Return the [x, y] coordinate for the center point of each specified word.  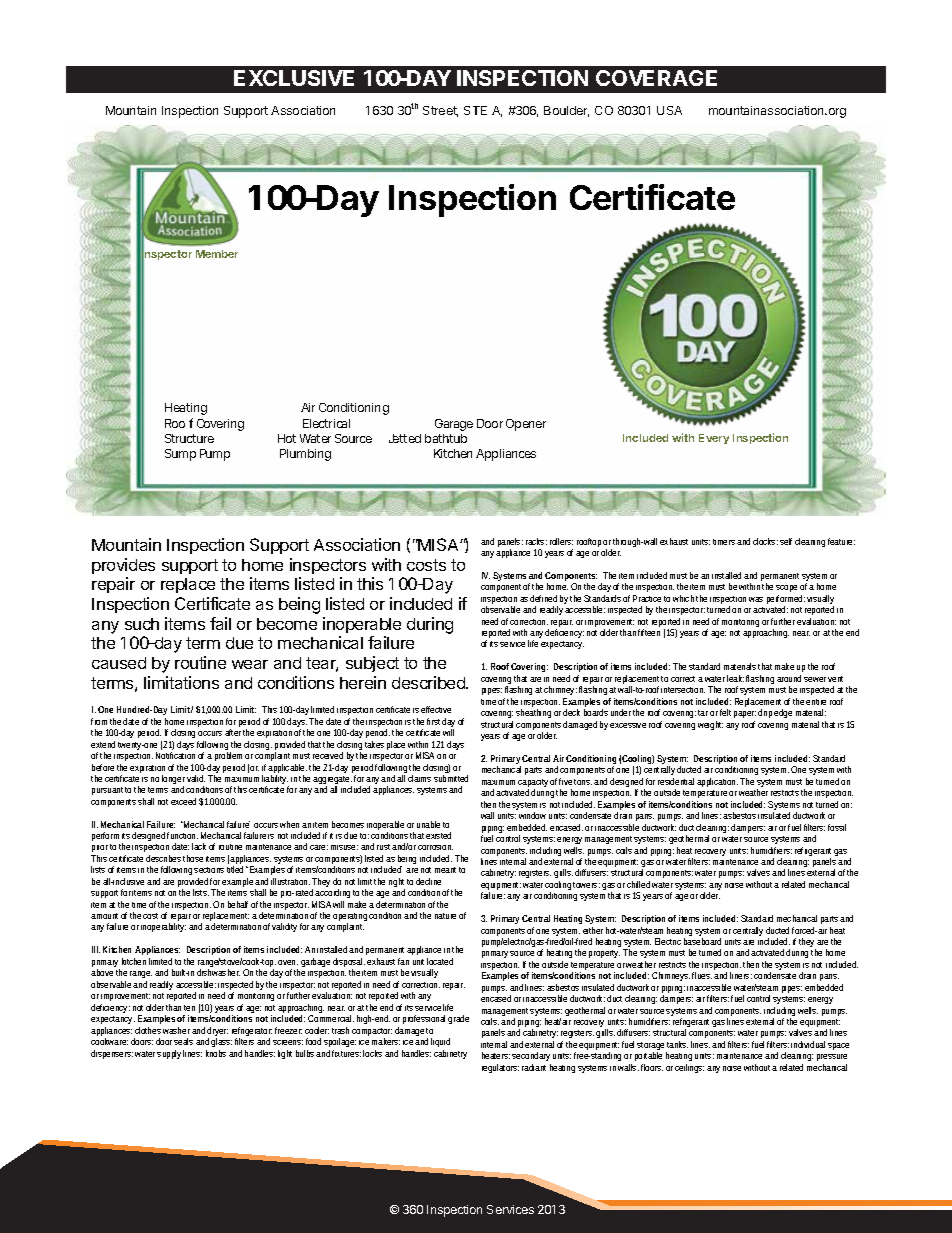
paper [745, 714]
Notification [175, 755]
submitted [451, 778]
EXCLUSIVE [294, 78]
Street [440, 111]
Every [714, 439]
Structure [189, 438]
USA [669, 110]
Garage [454, 425]
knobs [216, 1053]
